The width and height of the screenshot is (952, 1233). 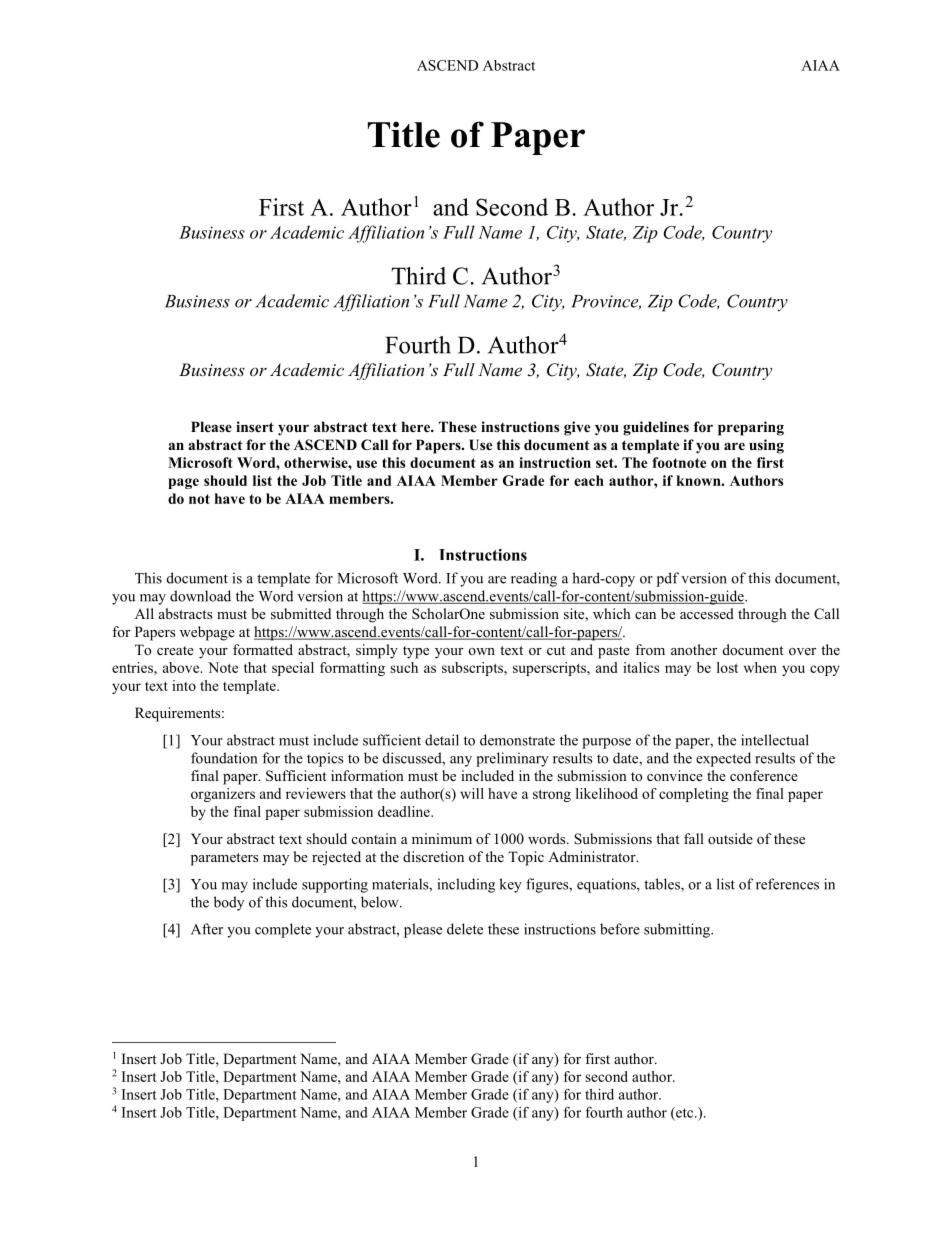 What do you see at coordinates (466, 885) in the screenshot?
I see `including` at bounding box center [466, 885].
